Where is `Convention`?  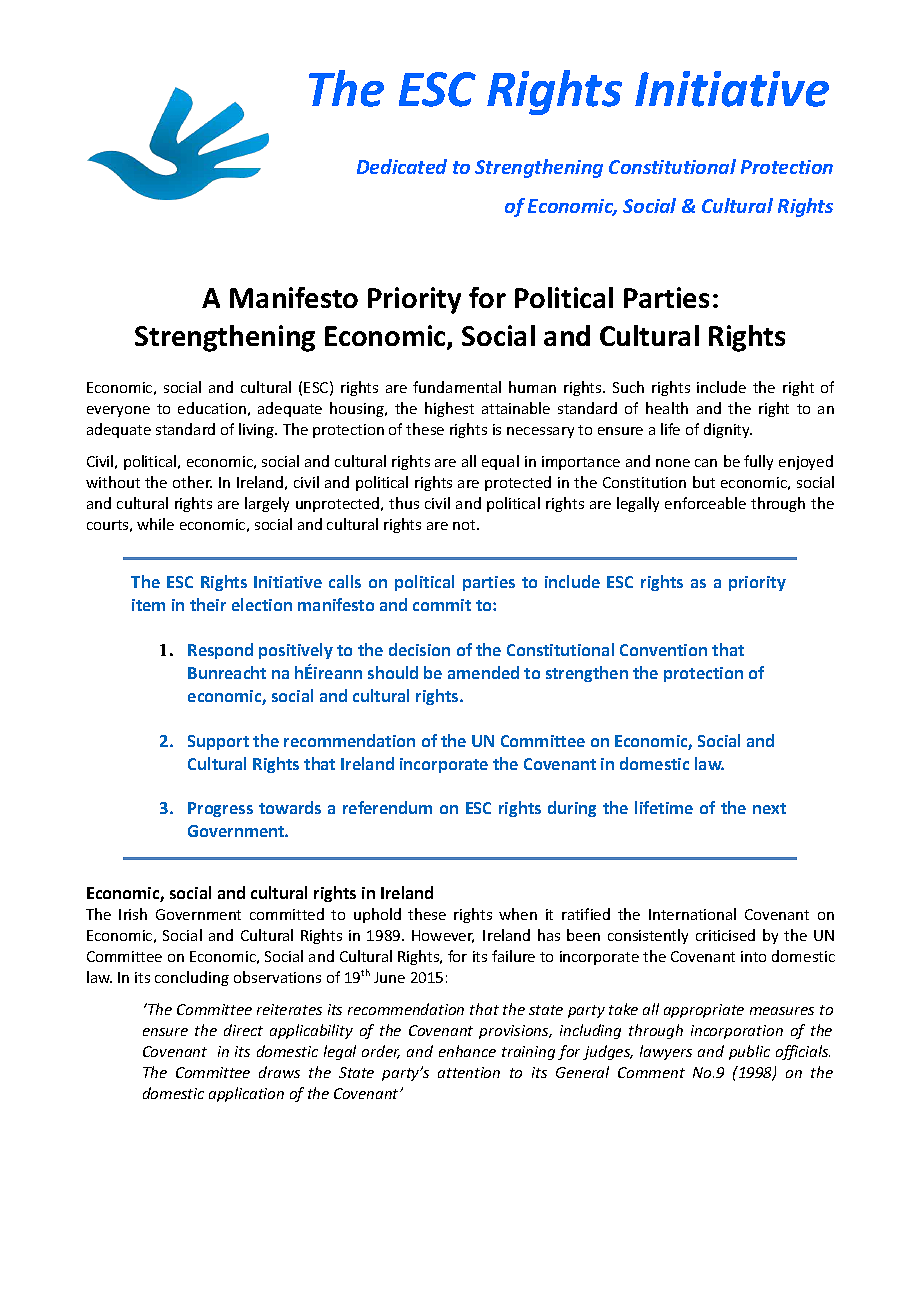
Convention is located at coordinates (663, 650).
